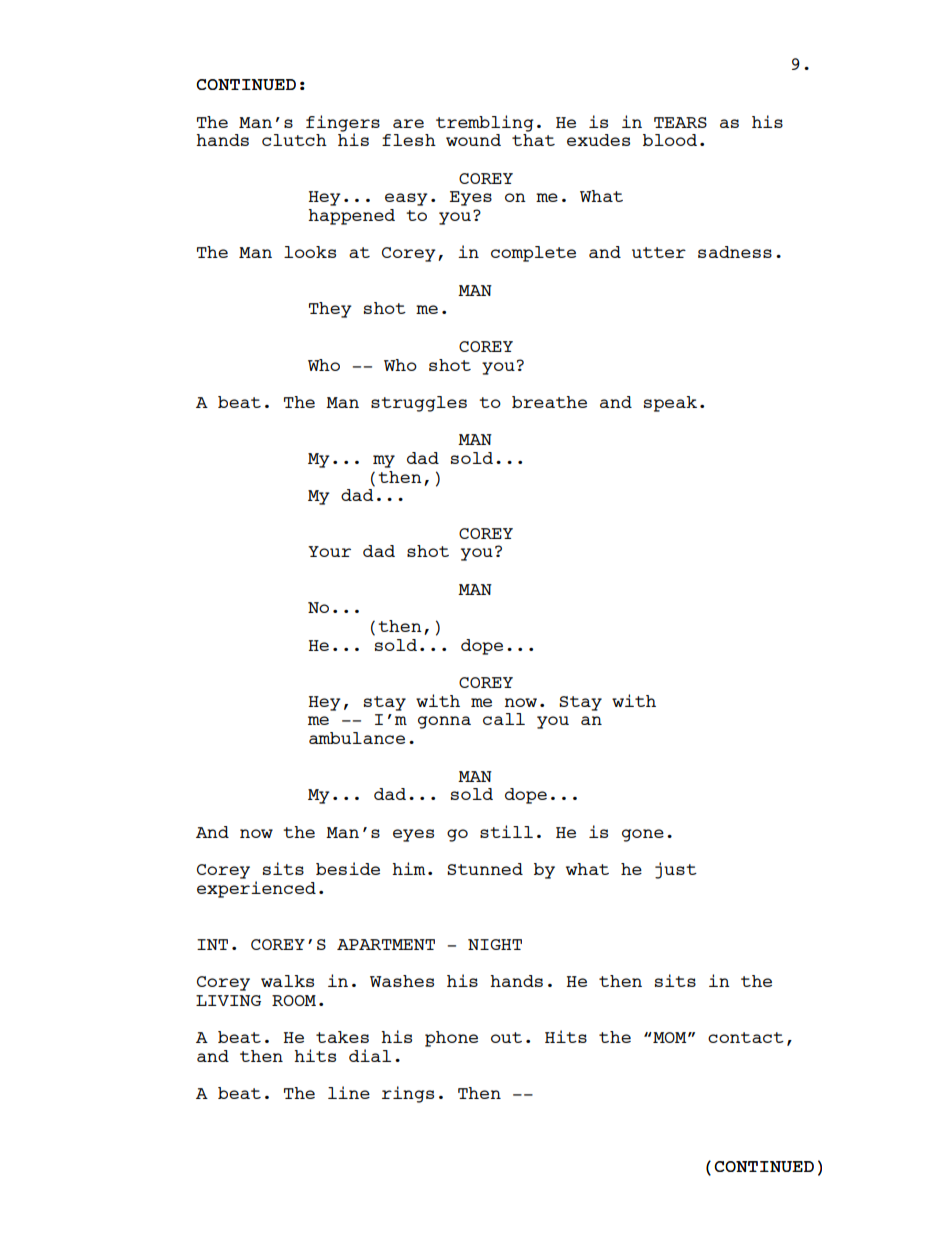 Image resolution: width=952 pixels, height=1233 pixels. I want to click on speak, so click(670, 404).
